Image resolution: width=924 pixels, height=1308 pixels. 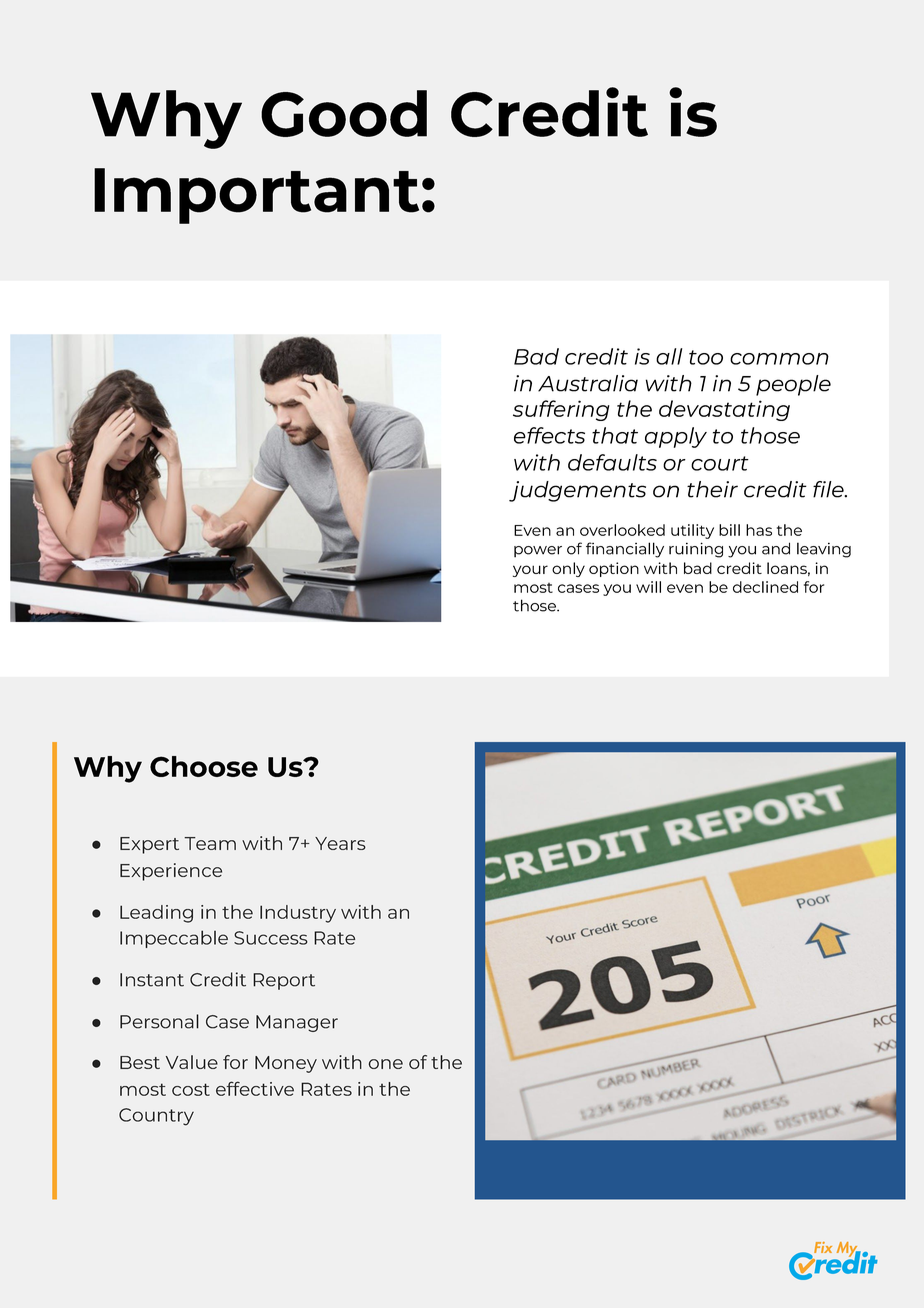 What do you see at coordinates (340, 843) in the screenshot?
I see `Years` at bounding box center [340, 843].
